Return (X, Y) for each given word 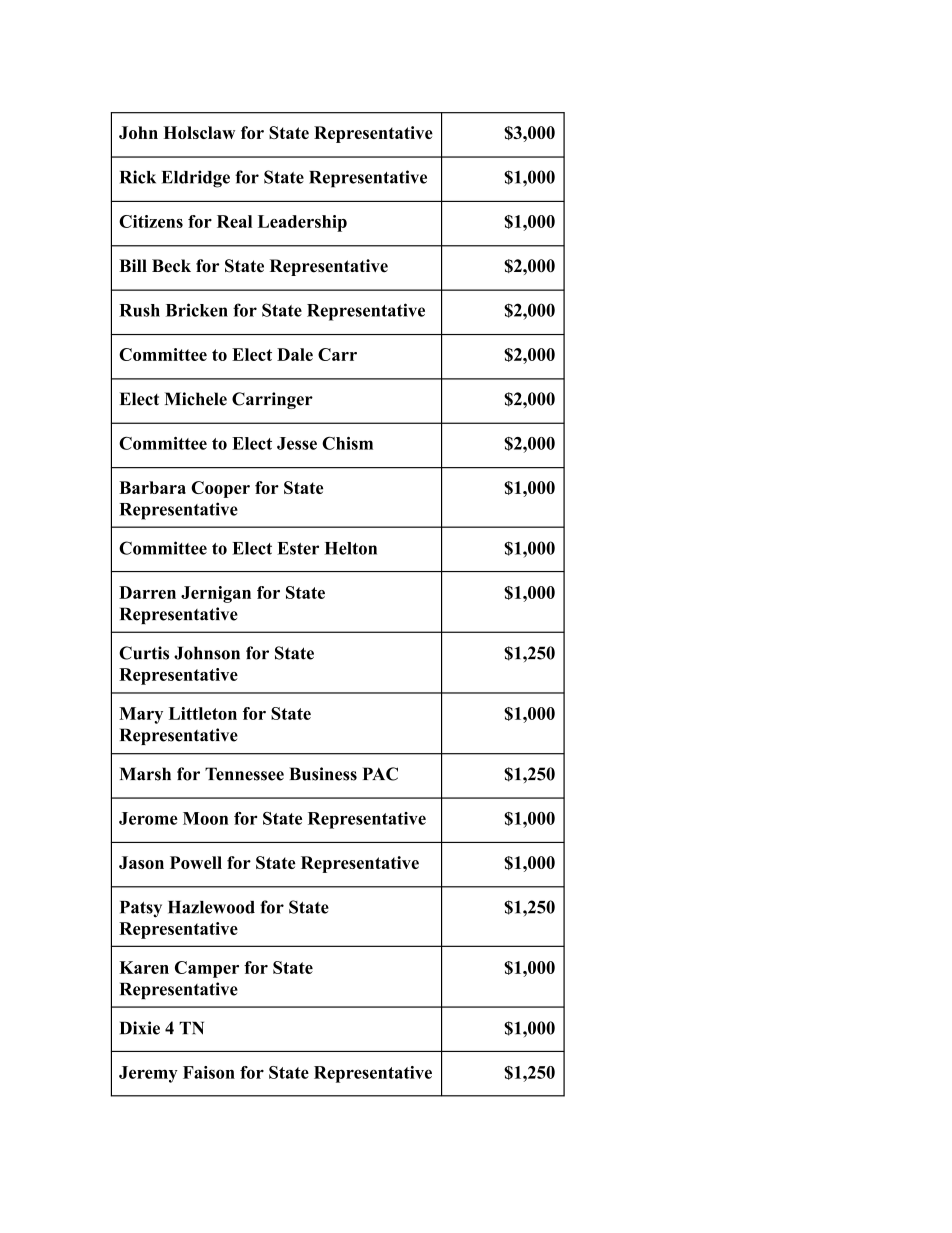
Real (234, 221)
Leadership (302, 223)
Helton (351, 548)
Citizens (151, 221)
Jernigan (216, 594)
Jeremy (148, 1074)
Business (323, 774)
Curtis (144, 653)
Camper (207, 969)
